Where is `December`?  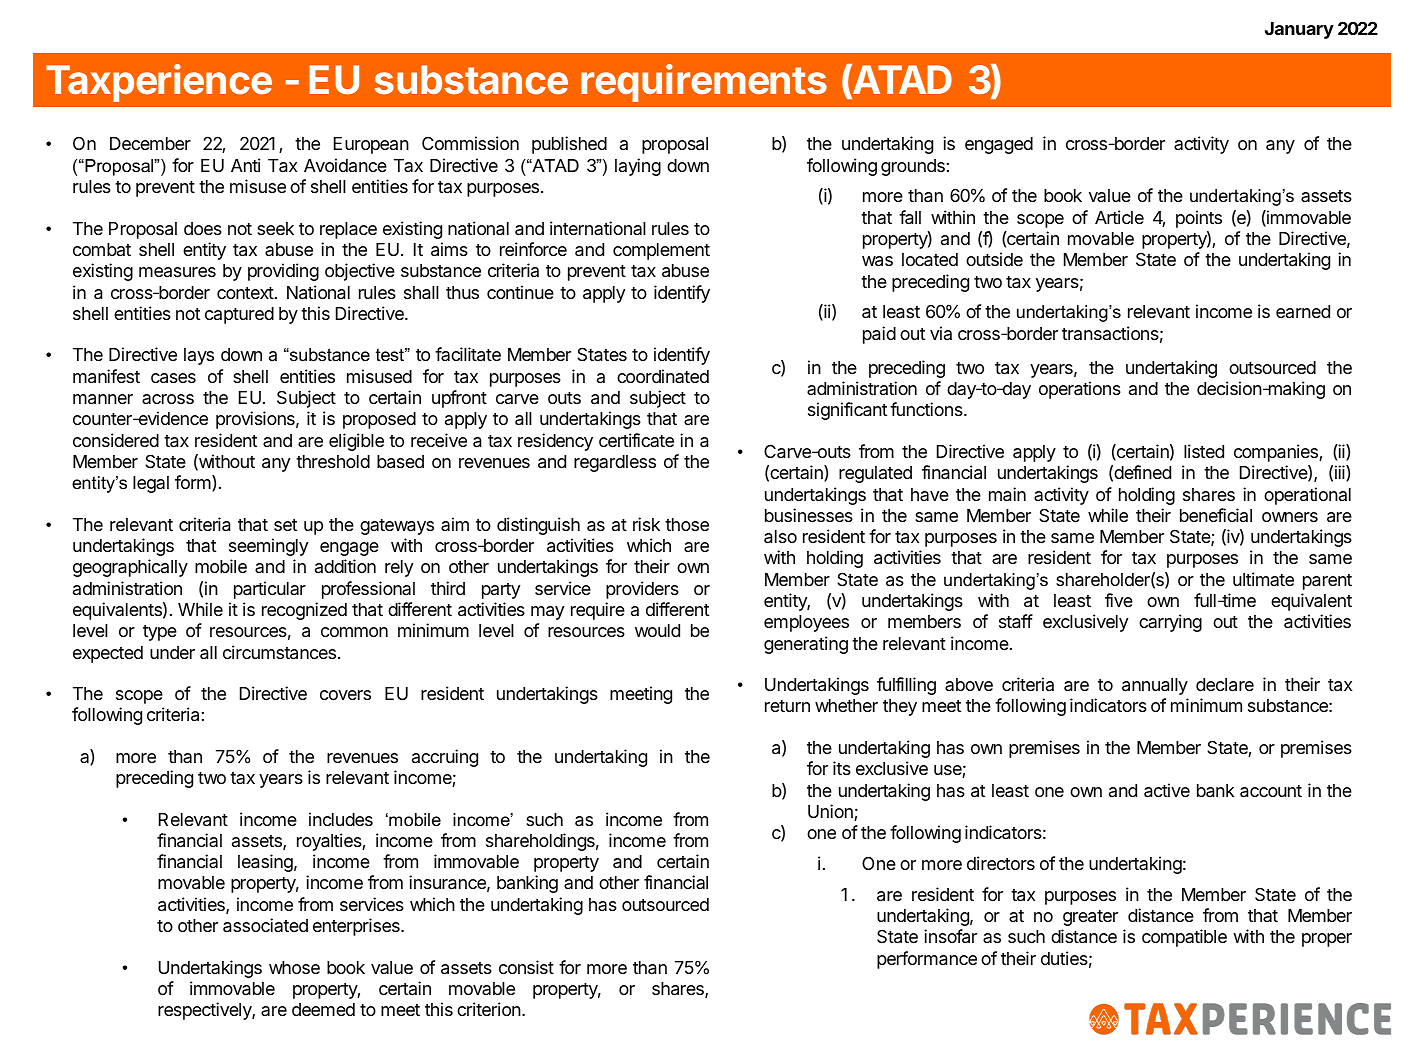 December is located at coordinates (150, 143).
